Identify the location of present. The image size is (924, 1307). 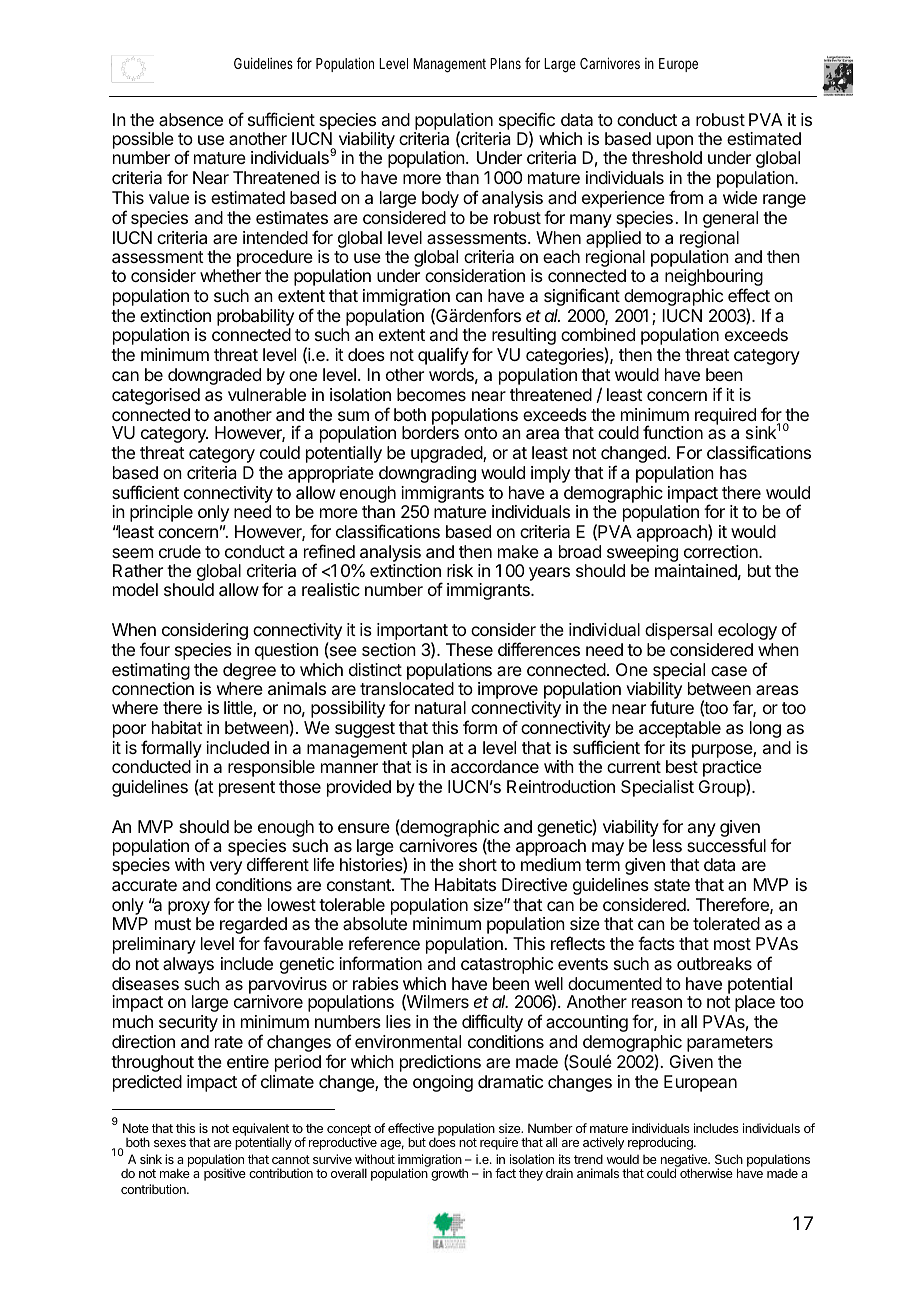
(247, 789).
